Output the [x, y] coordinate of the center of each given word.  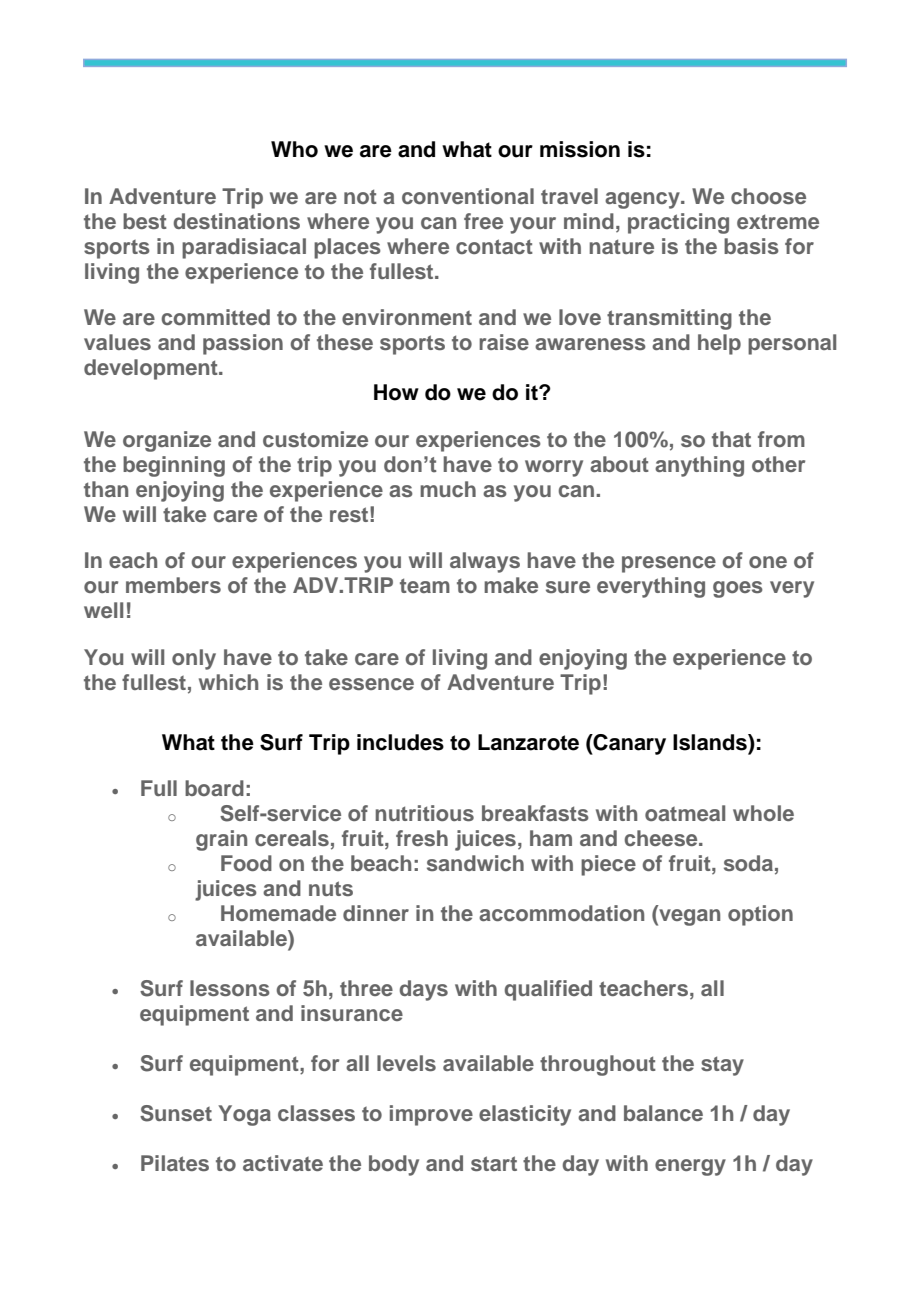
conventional [468, 196]
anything [699, 466]
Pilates [175, 1163]
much [448, 489]
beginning [174, 466]
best [145, 221]
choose [768, 196]
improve [431, 1115]
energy [690, 1167]
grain [221, 840]
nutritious [424, 813]
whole [763, 813]
